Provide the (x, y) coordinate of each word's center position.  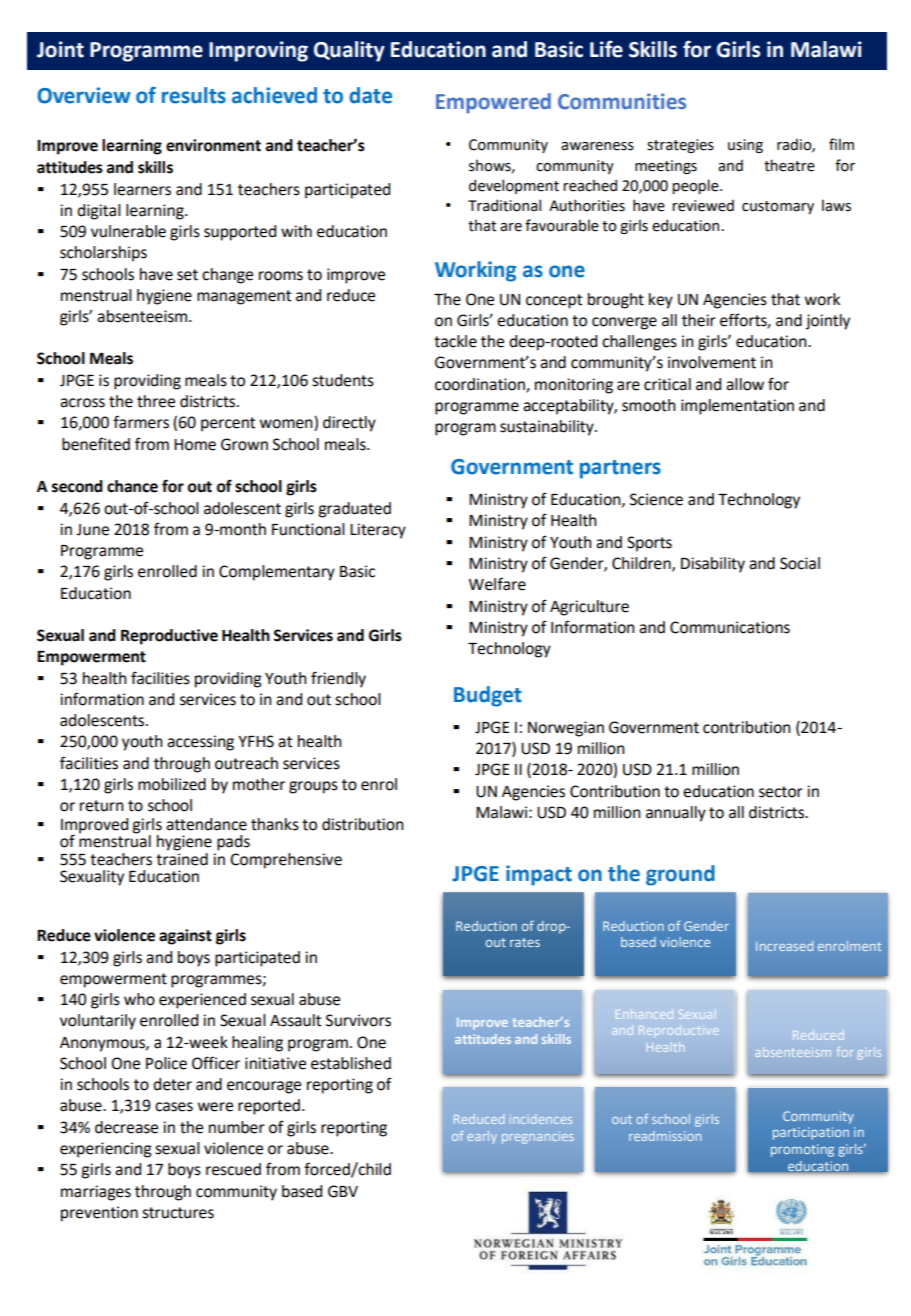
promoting (802, 1150)
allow (745, 384)
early (482, 1137)
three (156, 401)
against (185, 937)
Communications (730, 627)
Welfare (497, 584)
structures (178, 1213)
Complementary (277, 573)
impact (539, 875)
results (194, 95)
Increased (784, 946)
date (370, 95)
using (745, 146)
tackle (455, 341)
